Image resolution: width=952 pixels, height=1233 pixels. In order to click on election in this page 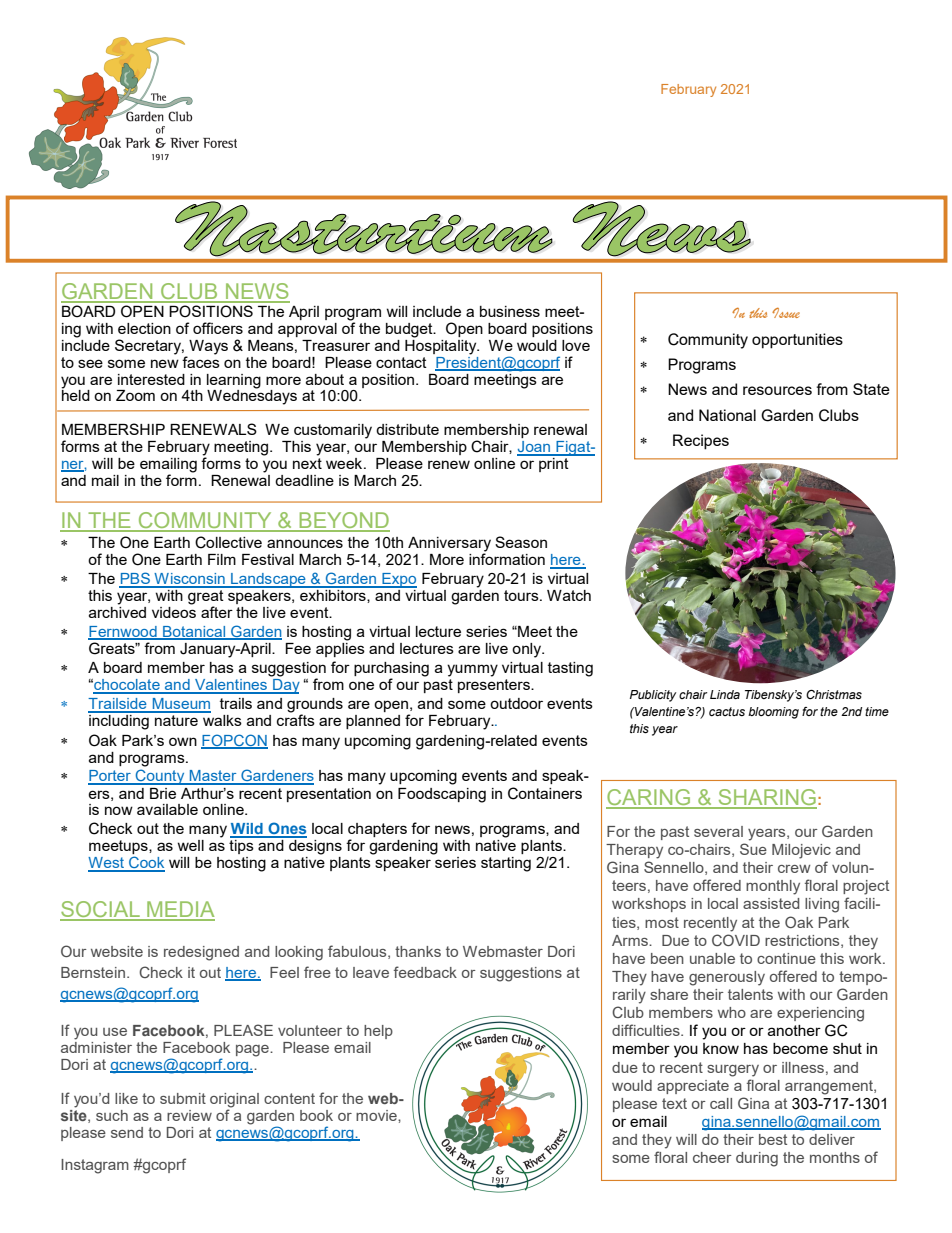, I will do `click(144, 328)`.
